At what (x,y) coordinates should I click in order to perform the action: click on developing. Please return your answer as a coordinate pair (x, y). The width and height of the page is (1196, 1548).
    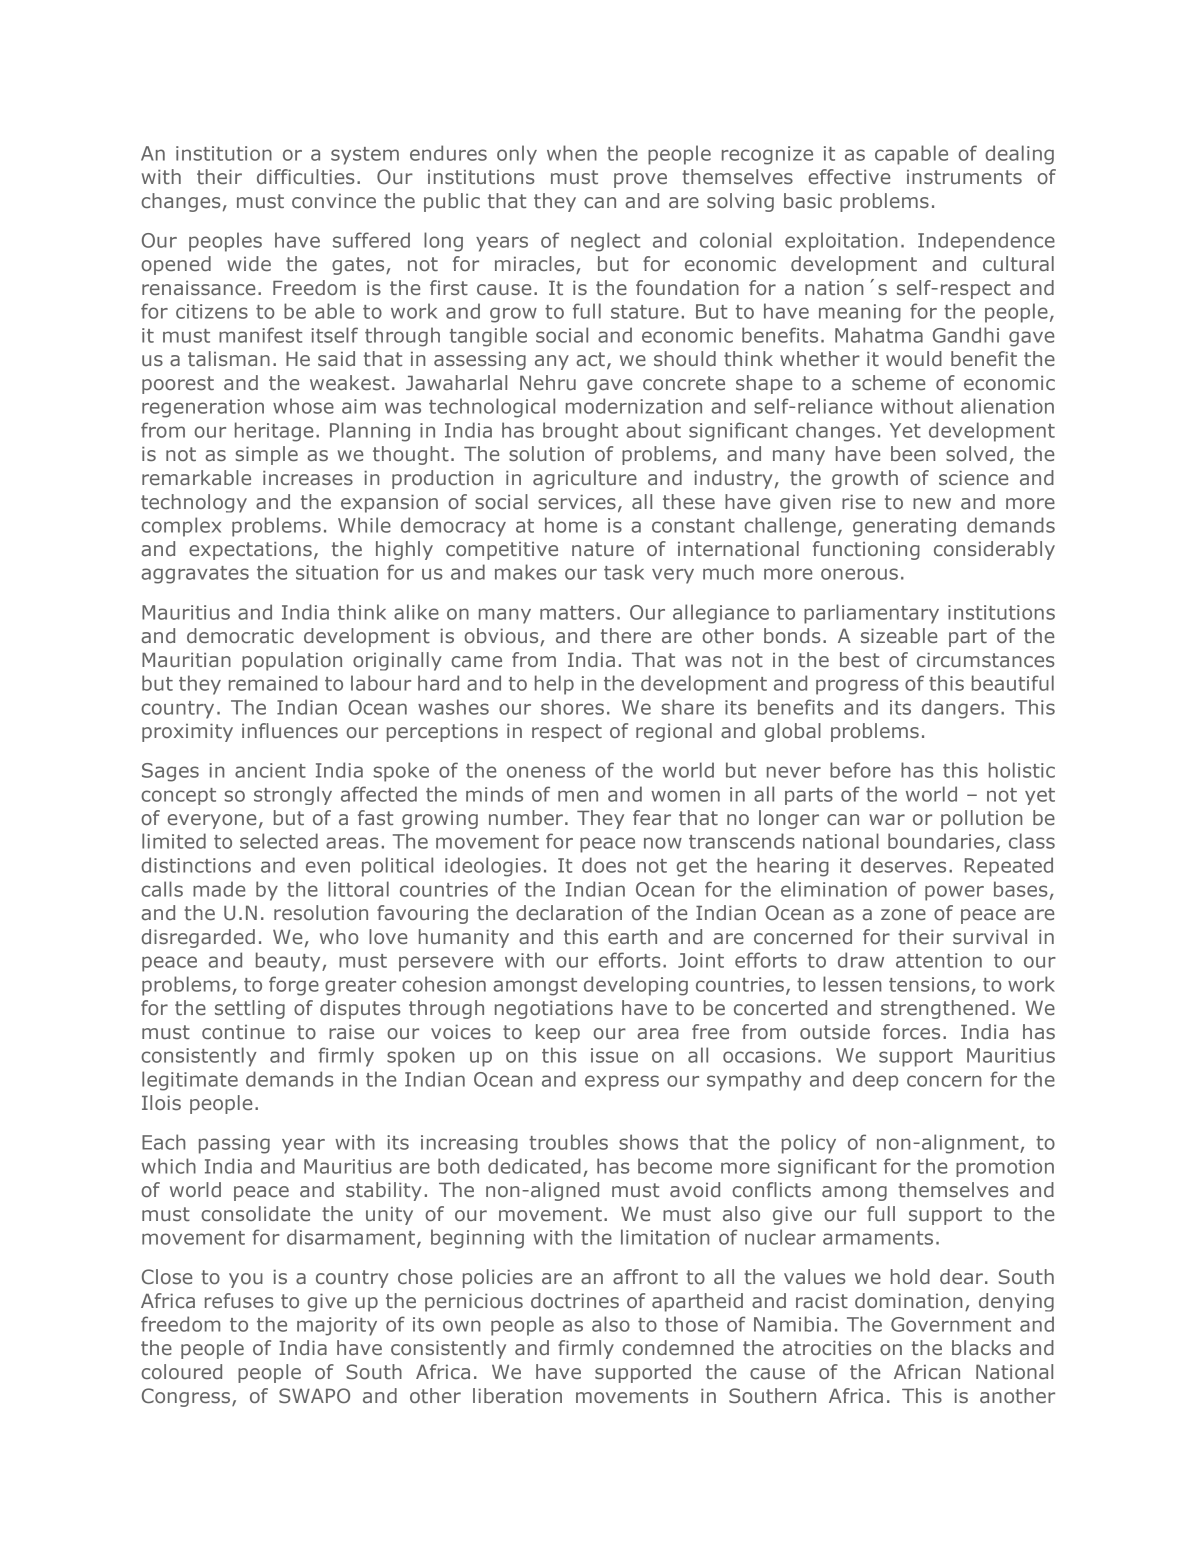
    Looking at the image, I should click on (636, 986).
